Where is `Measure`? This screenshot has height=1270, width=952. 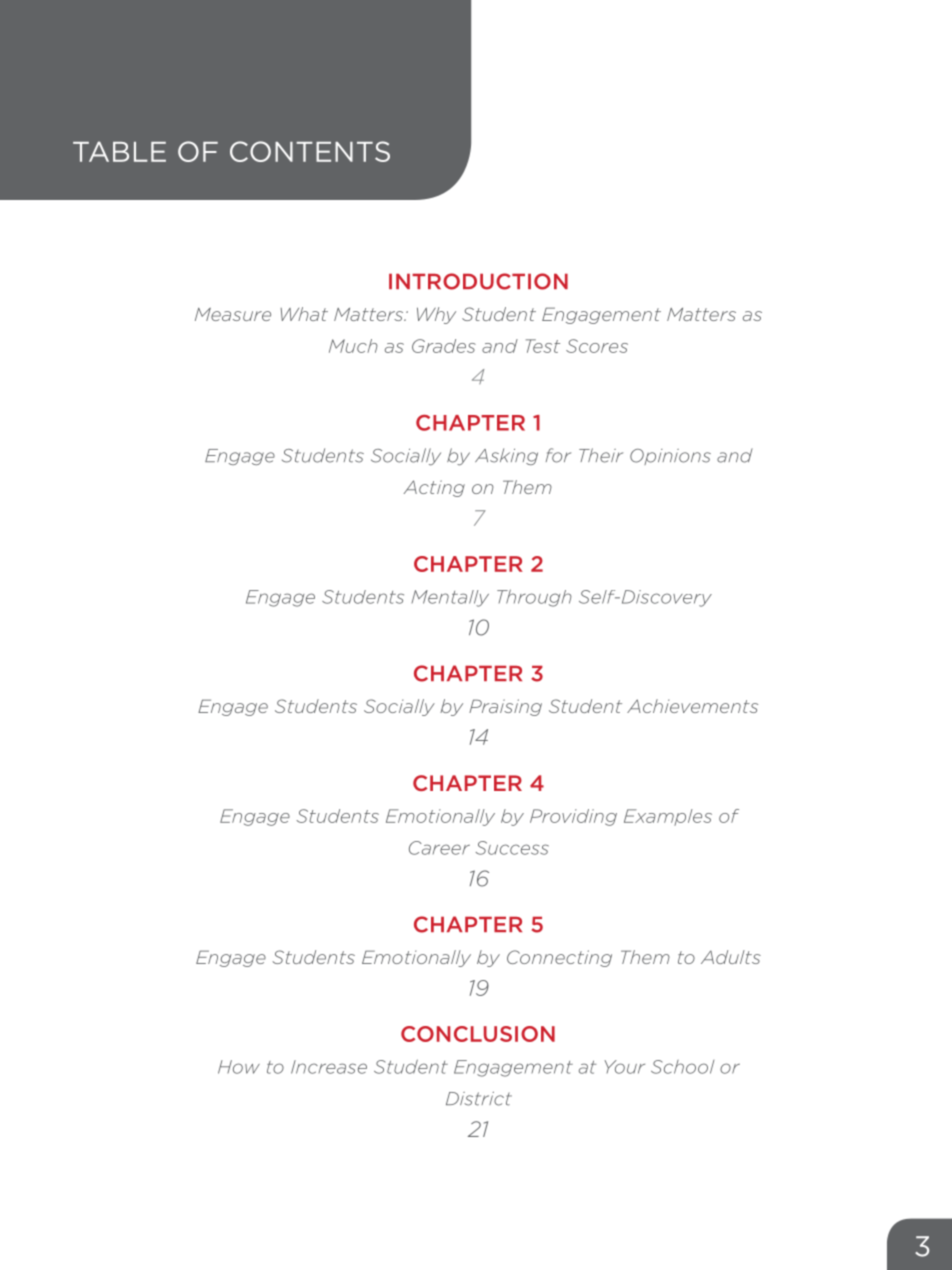 Measure is located at coordinates (233, 314).
